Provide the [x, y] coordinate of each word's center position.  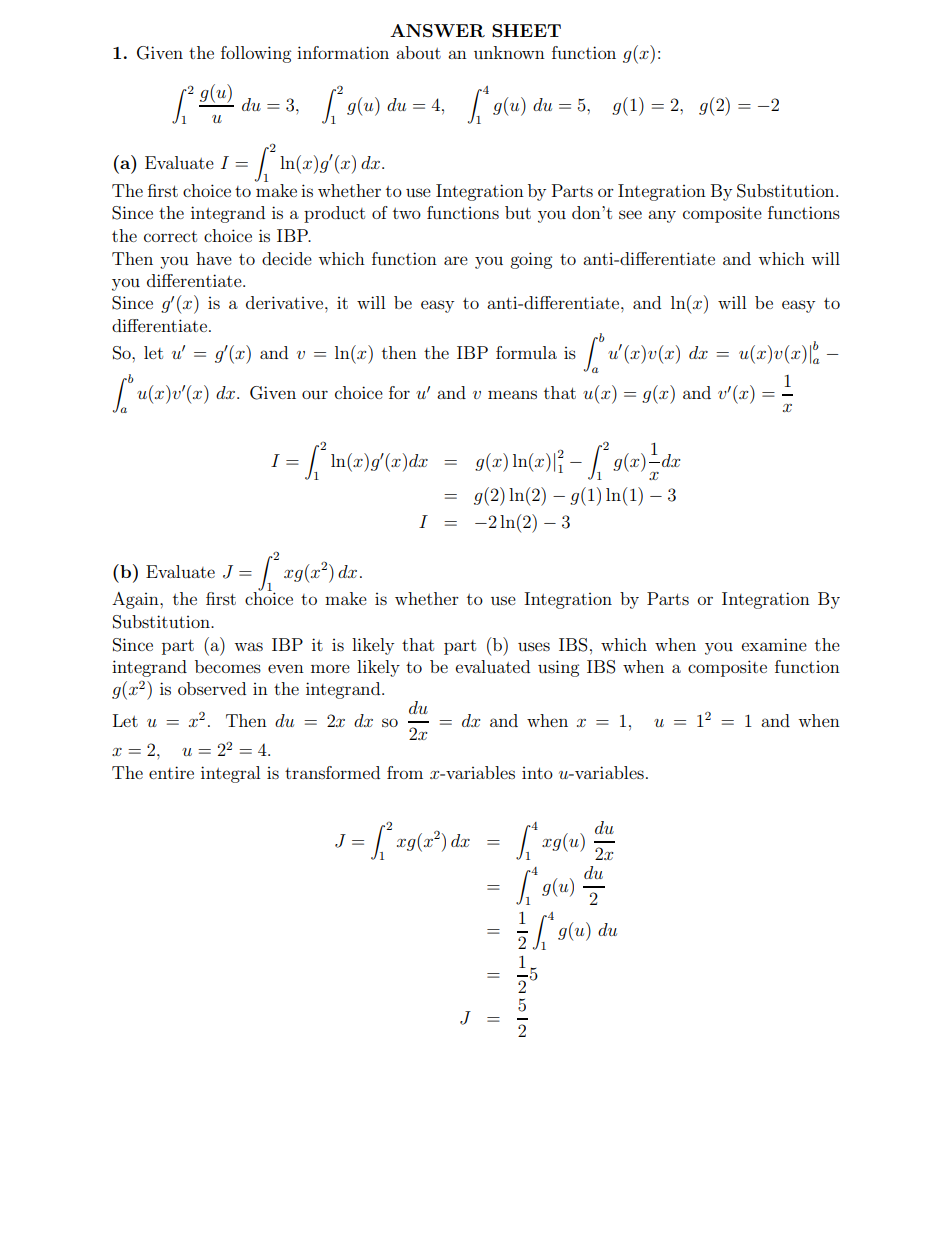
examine [774, 644]
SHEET [526, 31]
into [537, 773]
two [407, 213]
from [405, 772]
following [256, 54]
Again [136, 600]
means [512, 394]
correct [170, 236]
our [315, 394]
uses [534, 646]
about [418, 52]
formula [526, 352]
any [662, 216]
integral [230, 774]
